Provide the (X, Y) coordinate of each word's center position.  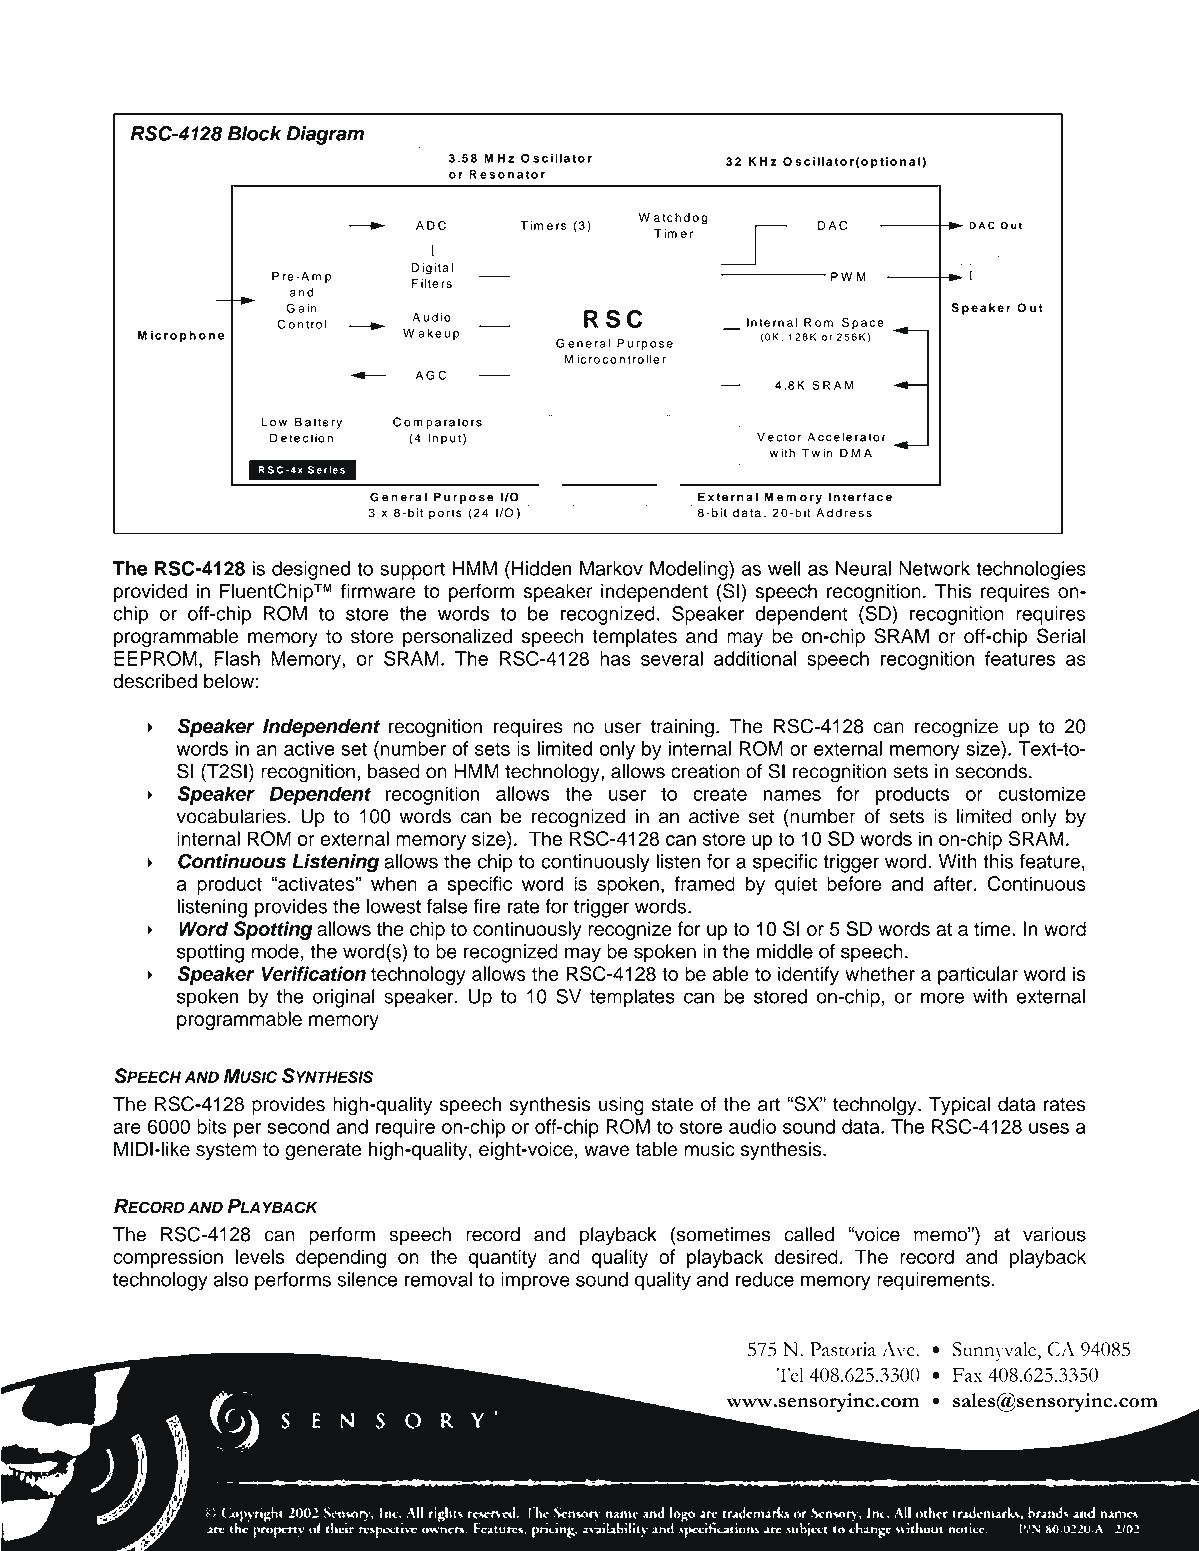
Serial (1061, 636)
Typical (959, 1105)
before (854, 883)
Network (934, 568)
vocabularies (231, 816)
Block (255, 133)
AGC (431, 375)
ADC (431, 225)
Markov (611, 568)
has (615, 658)
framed (705, 883)
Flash (237, 658)
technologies (1031, 570)
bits (212, 1126)
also (231, 1279)
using (621, 1106)
